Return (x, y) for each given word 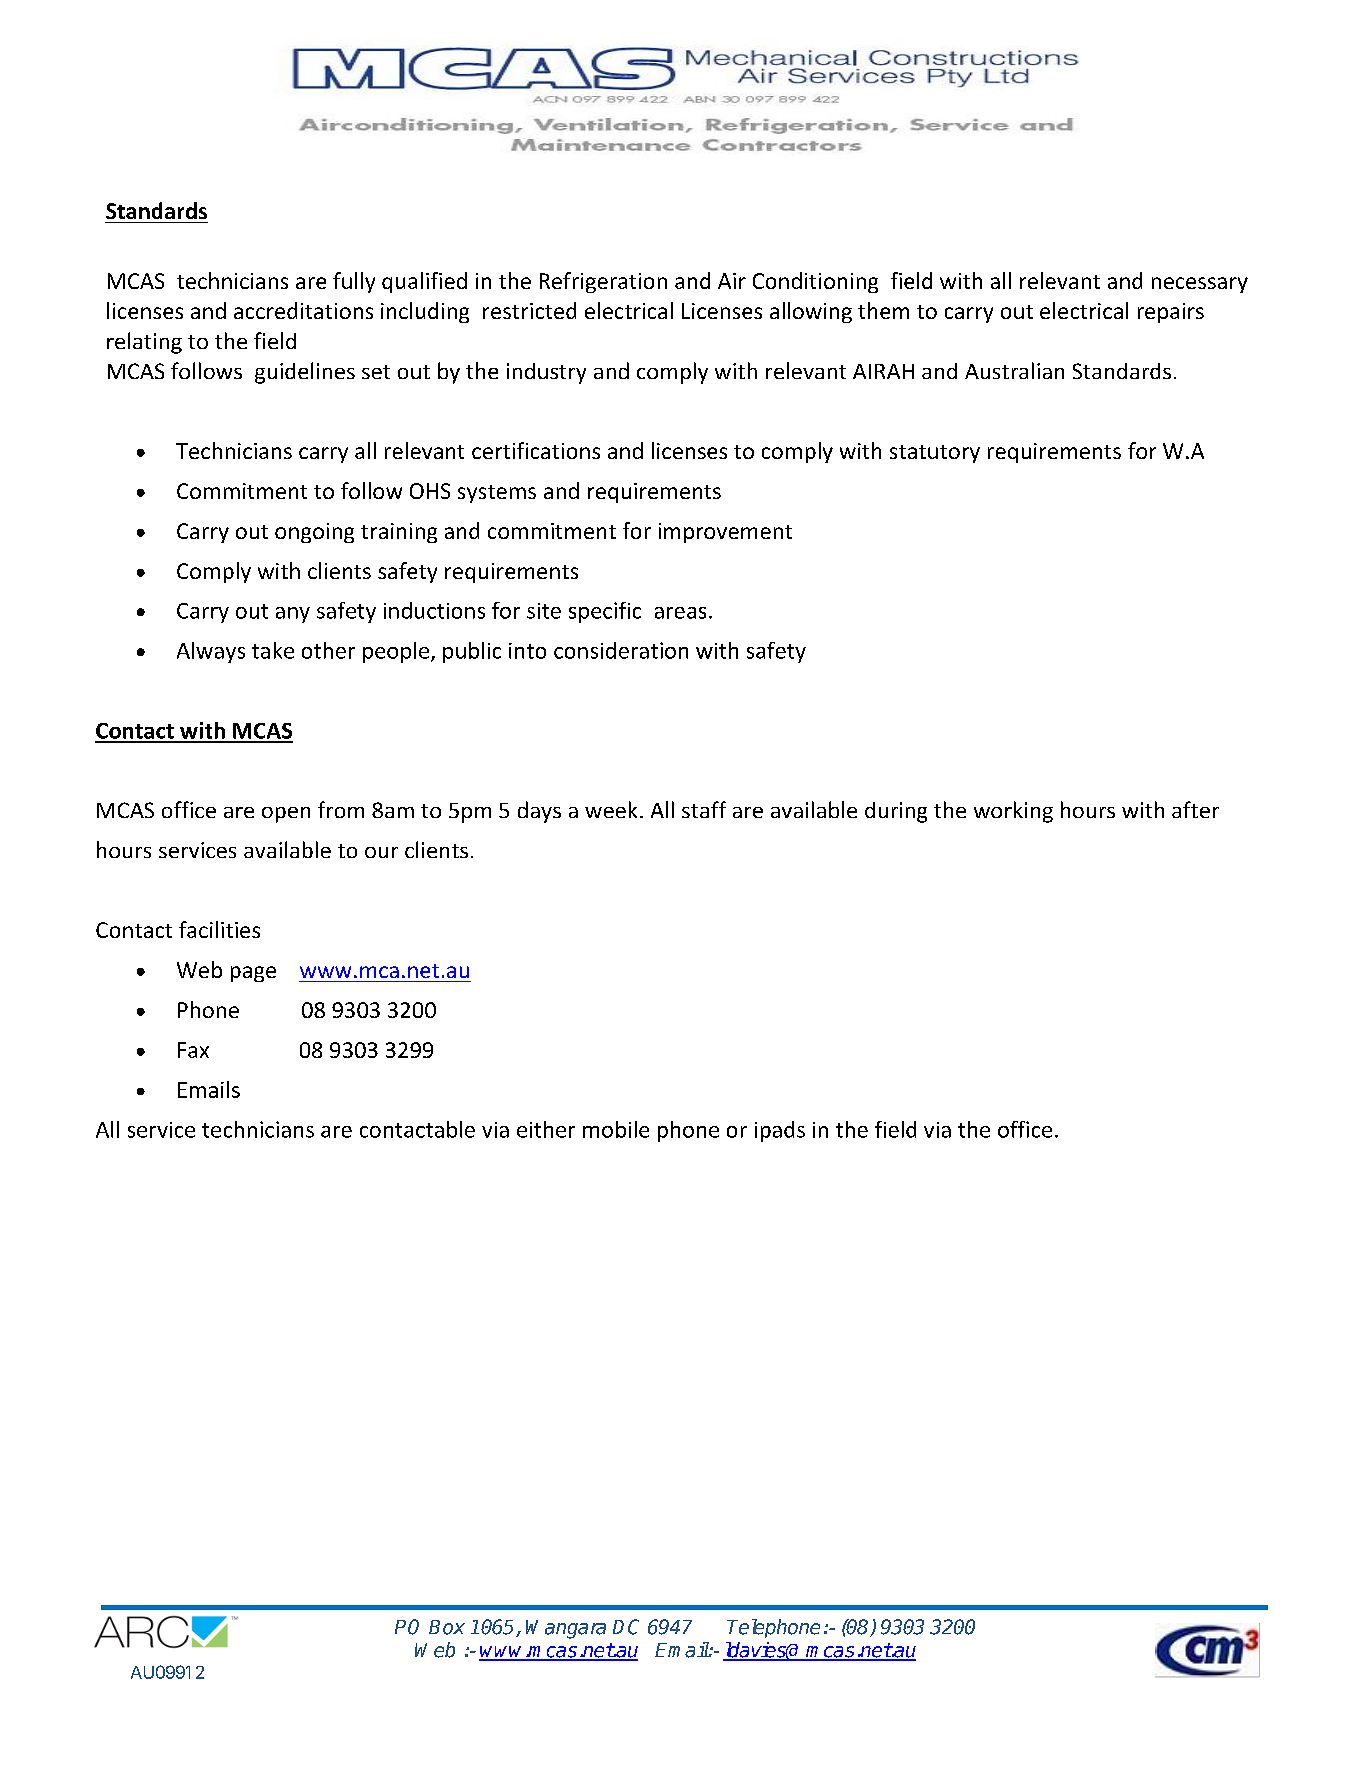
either (546, 1129)
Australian (1014, 370)
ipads (780, 1131)
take (273, 650)
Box (447, 1627)
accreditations (303, 310)
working (1013, 812)
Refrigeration (603, 282)
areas (680, 613)
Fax (193, 1050)
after (1195, 809)
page (253, 974)
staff (704, 809)
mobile (616, 1129)
